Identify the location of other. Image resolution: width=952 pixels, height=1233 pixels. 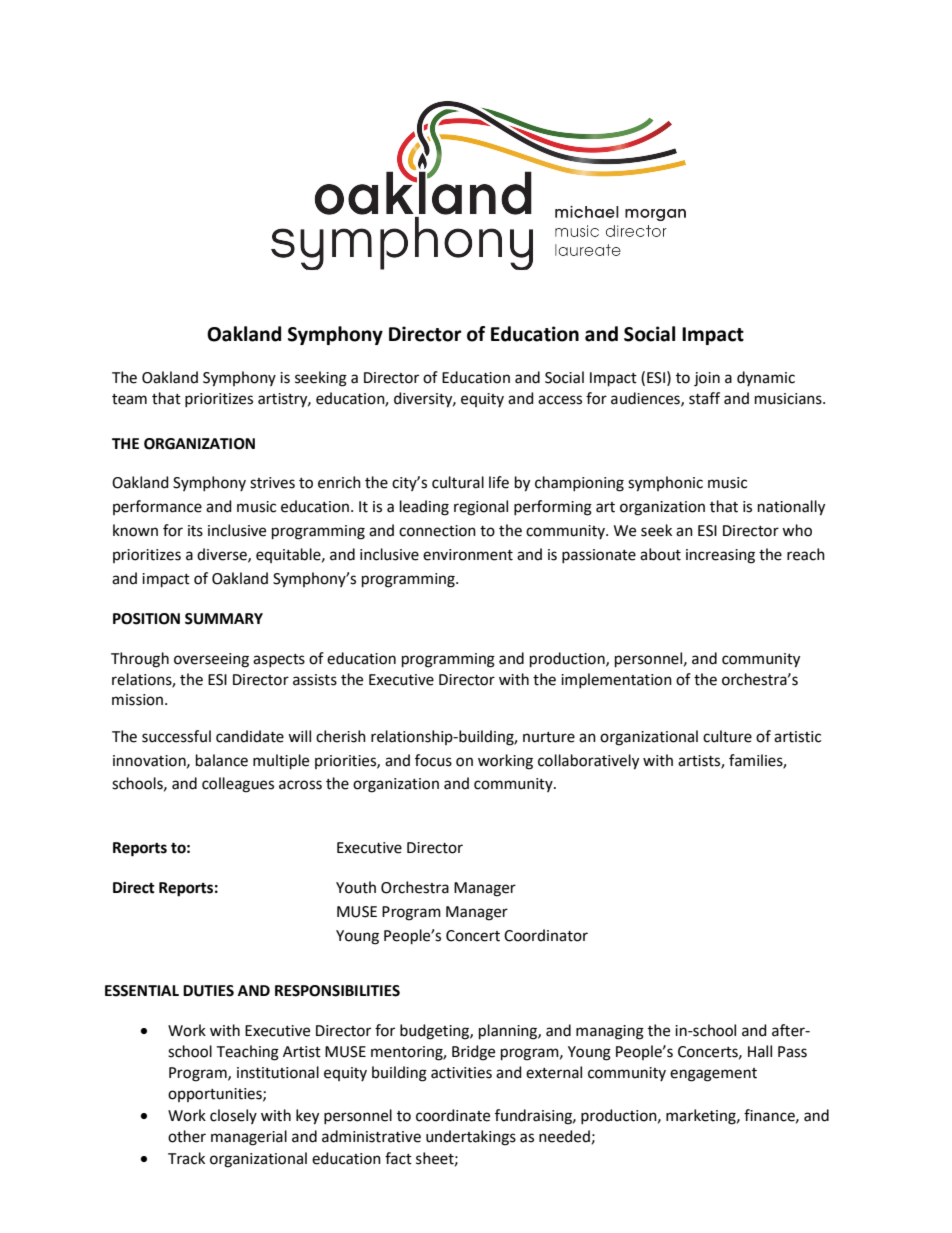
(187, 1136).
